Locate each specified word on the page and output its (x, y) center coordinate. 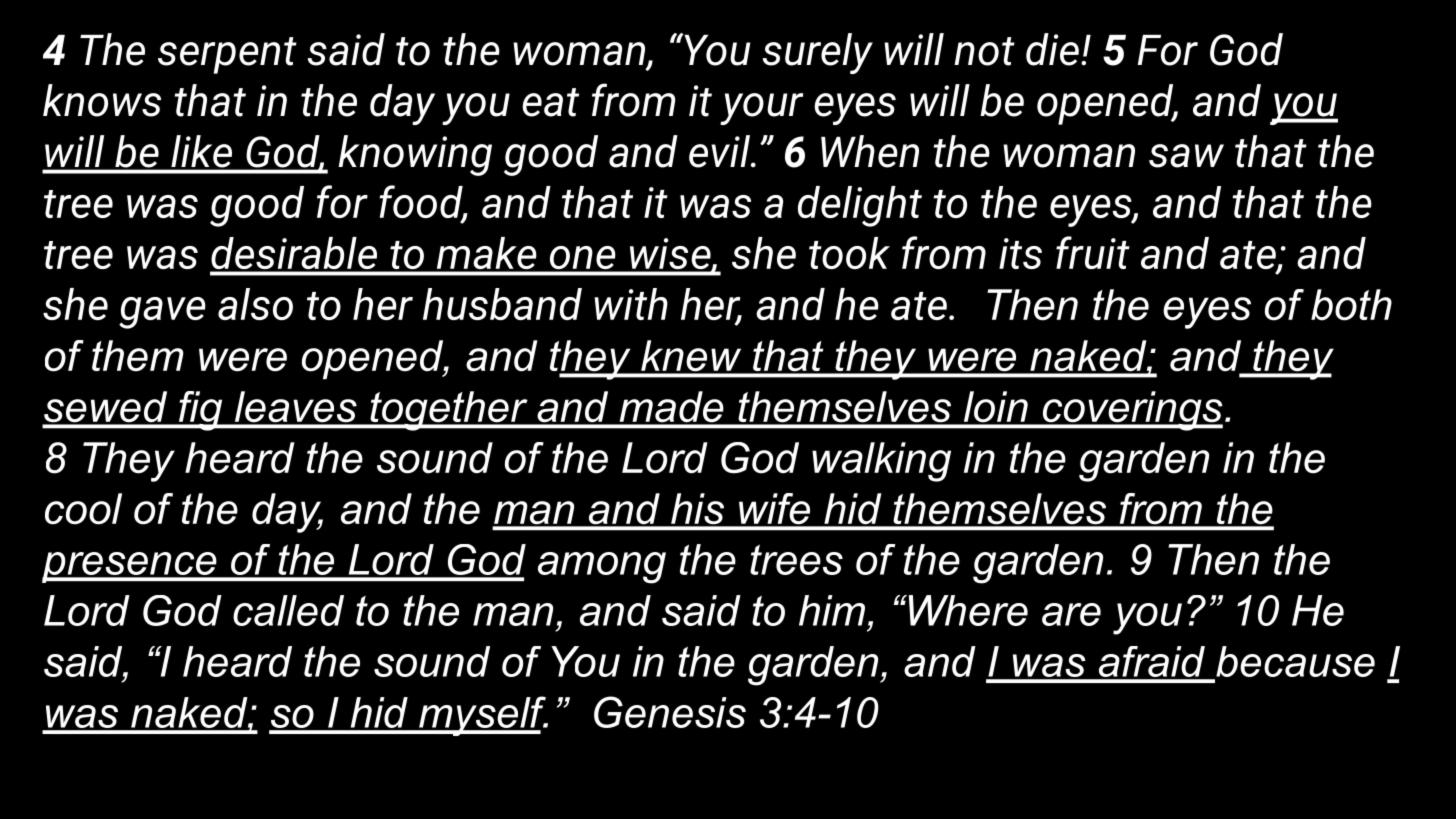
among (602, 568)
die (1052, 49)
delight (860, 206)
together (449, 411)
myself (482, 716)
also (255, 304)
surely (818, 53)
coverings (1131, 411)
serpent (227, 55)
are (1071, 614)
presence (130, 567)
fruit (1093, 252)
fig (201, 411)
